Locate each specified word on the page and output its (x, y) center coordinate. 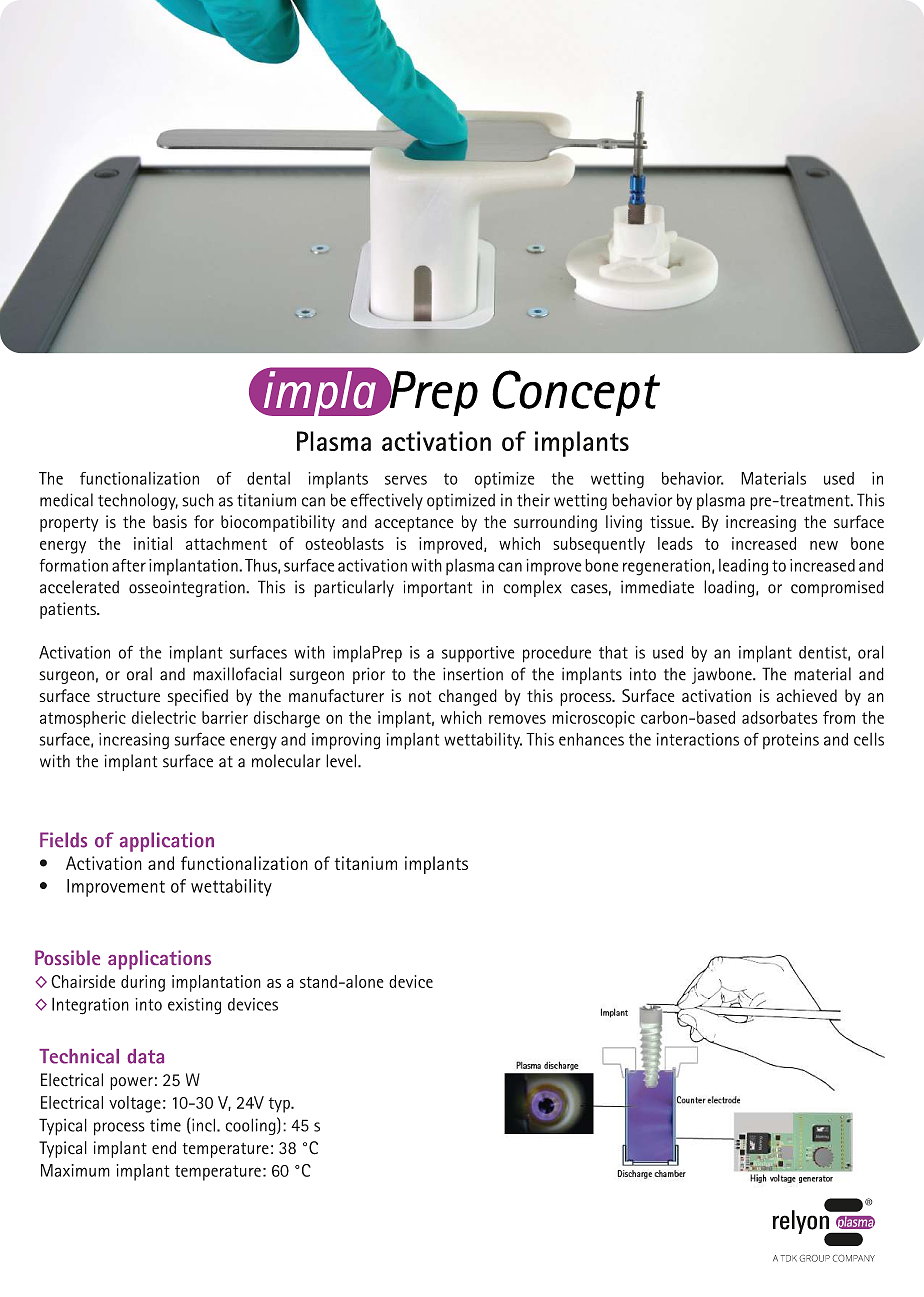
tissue (671, 521)
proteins (791, 741)
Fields (63, 840)
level (342, 761)
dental (268, 478)
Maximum (75, 1170)
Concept (576, 393)
